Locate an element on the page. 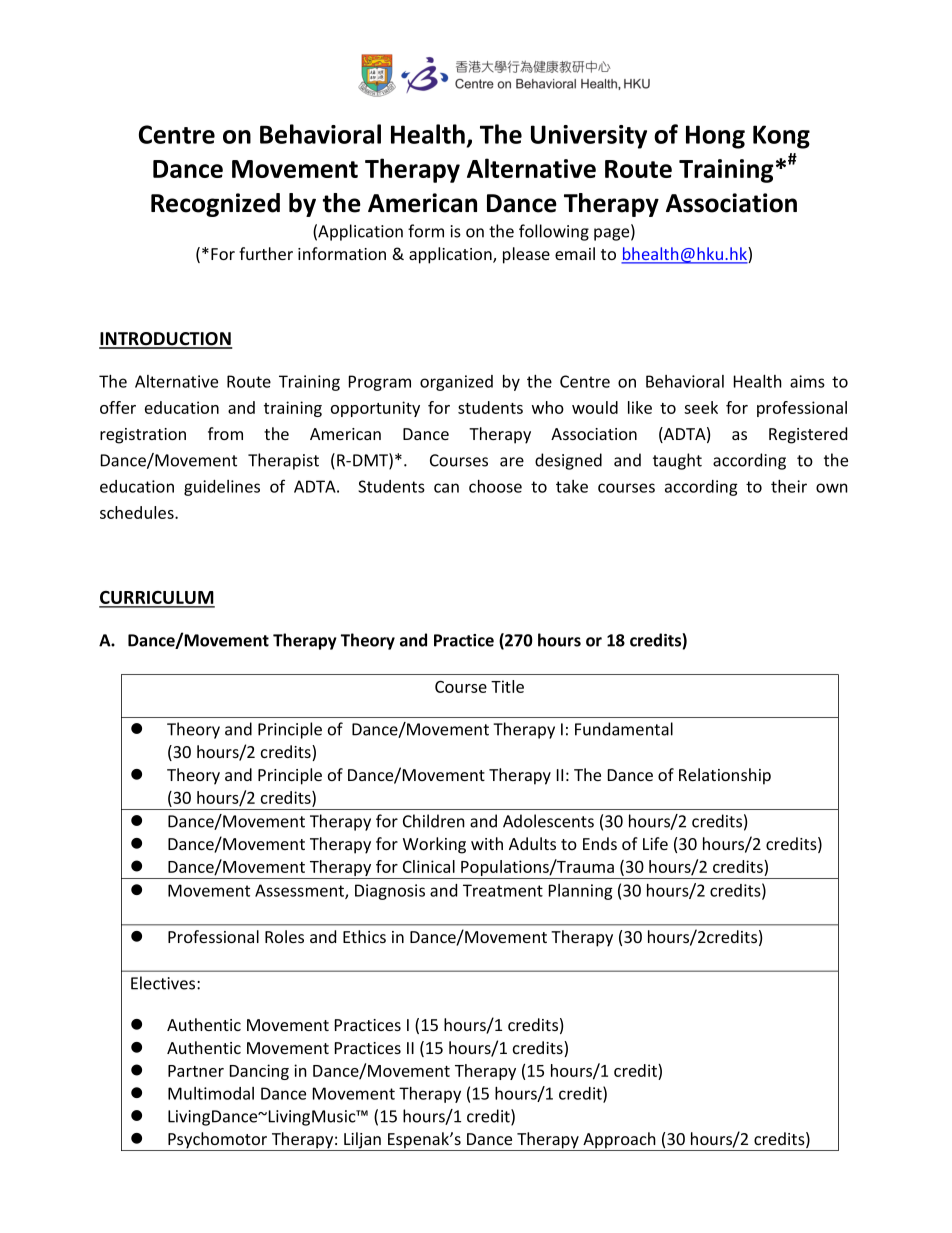  Roles is located at coordinates (284, 936).
